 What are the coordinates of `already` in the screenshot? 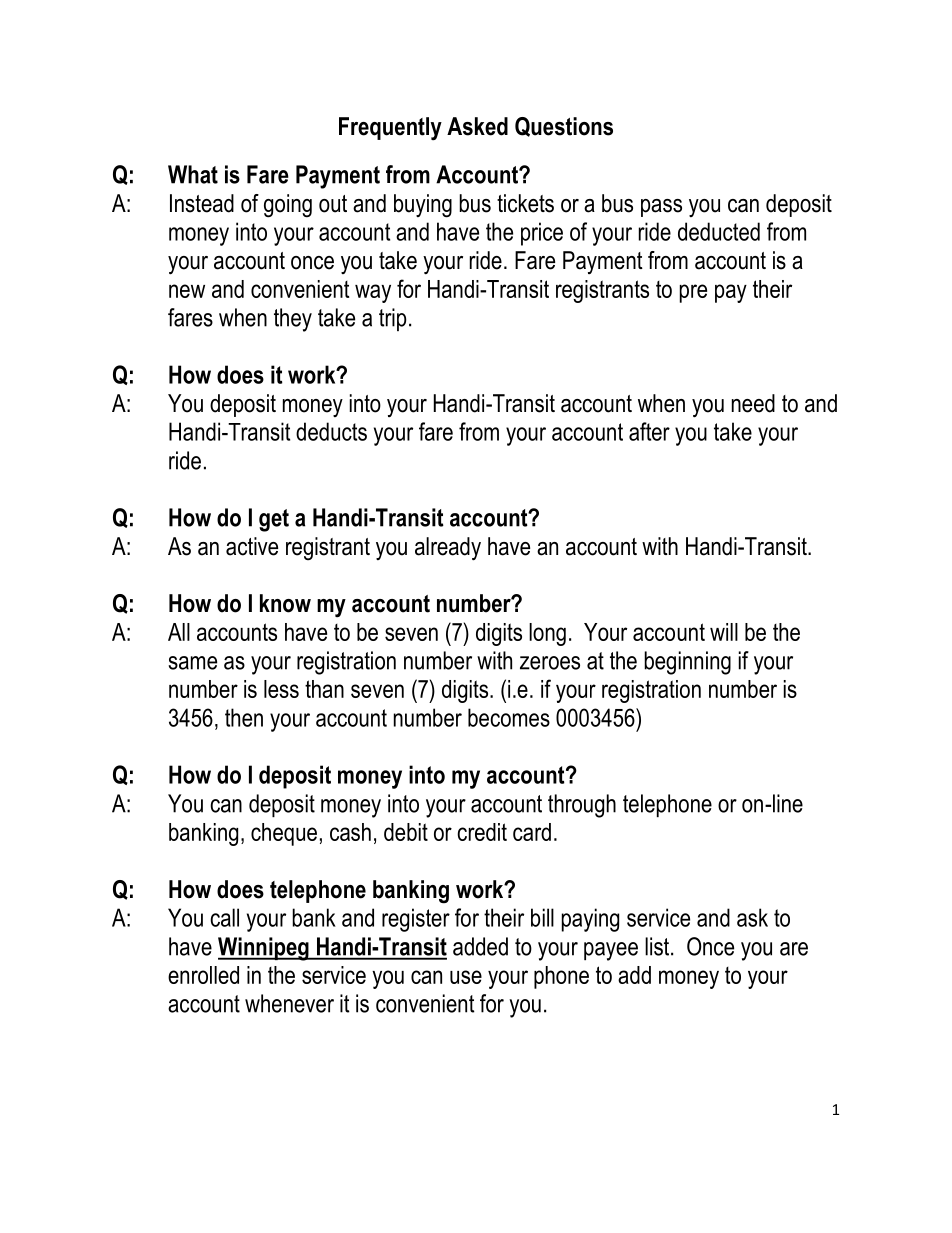 It's located at (448, 549).
